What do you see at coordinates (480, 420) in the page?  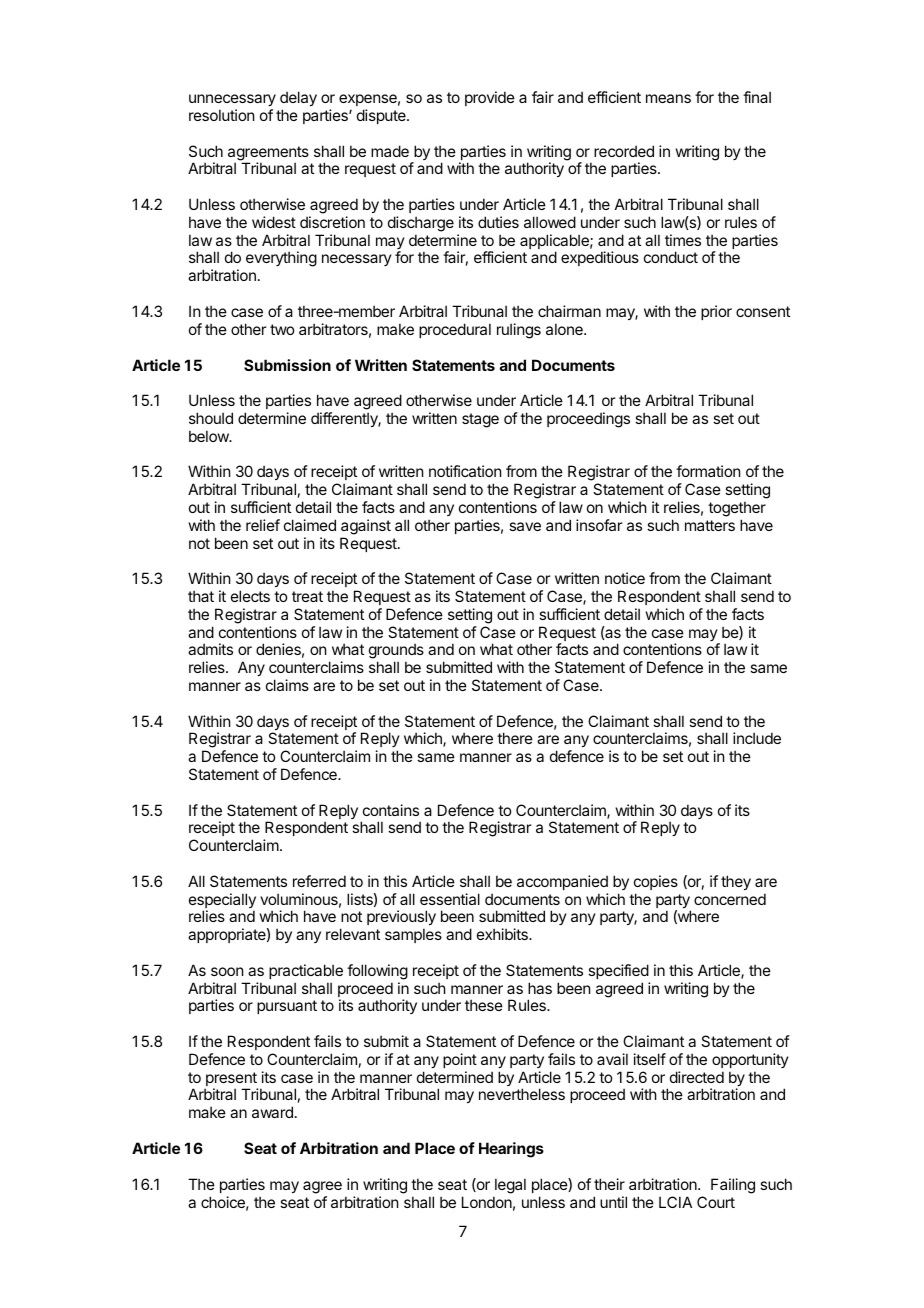 I see `stage` at bounding box center [480, 420].
